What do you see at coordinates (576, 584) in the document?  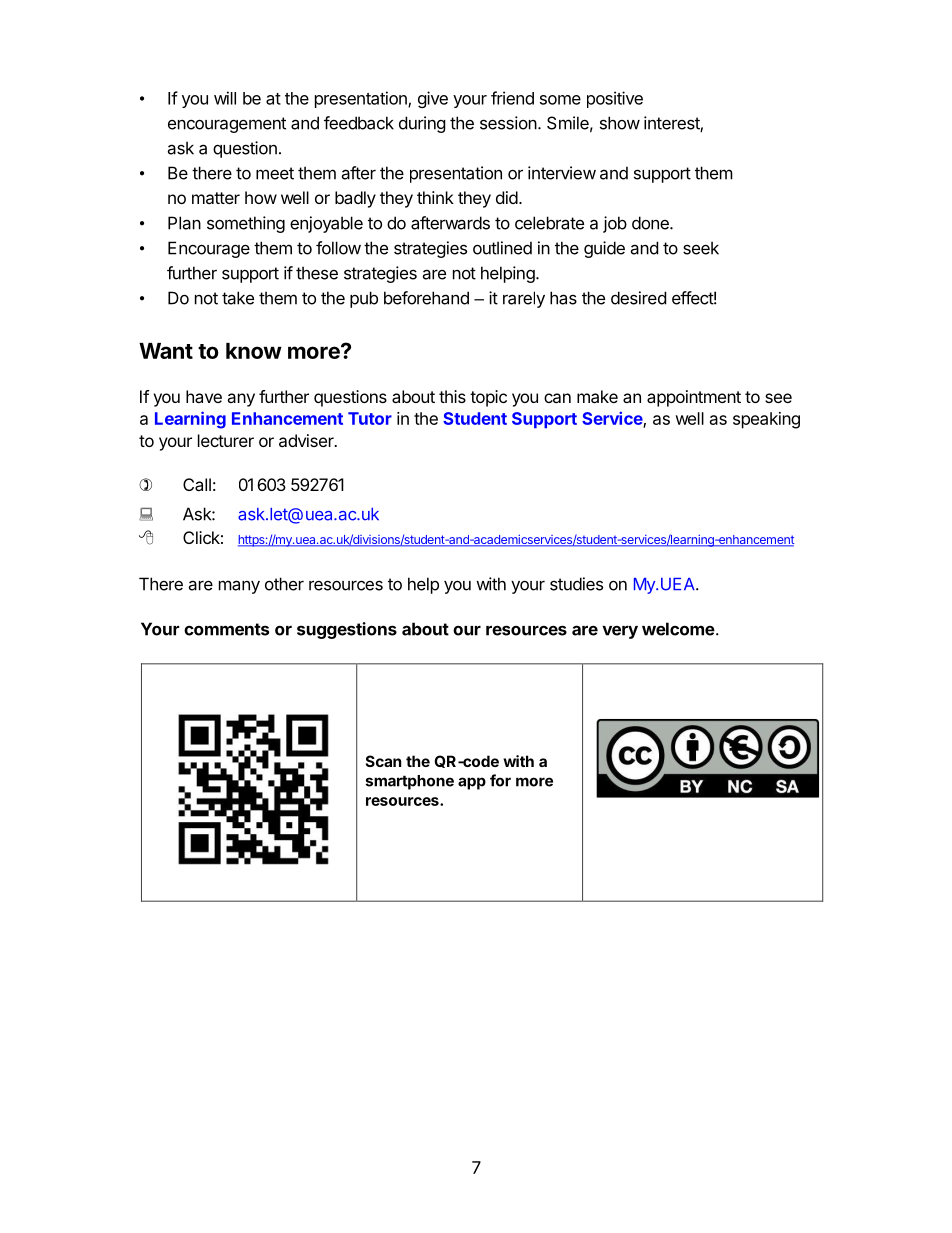 I see `studies` at bounding box center [576, 584].
